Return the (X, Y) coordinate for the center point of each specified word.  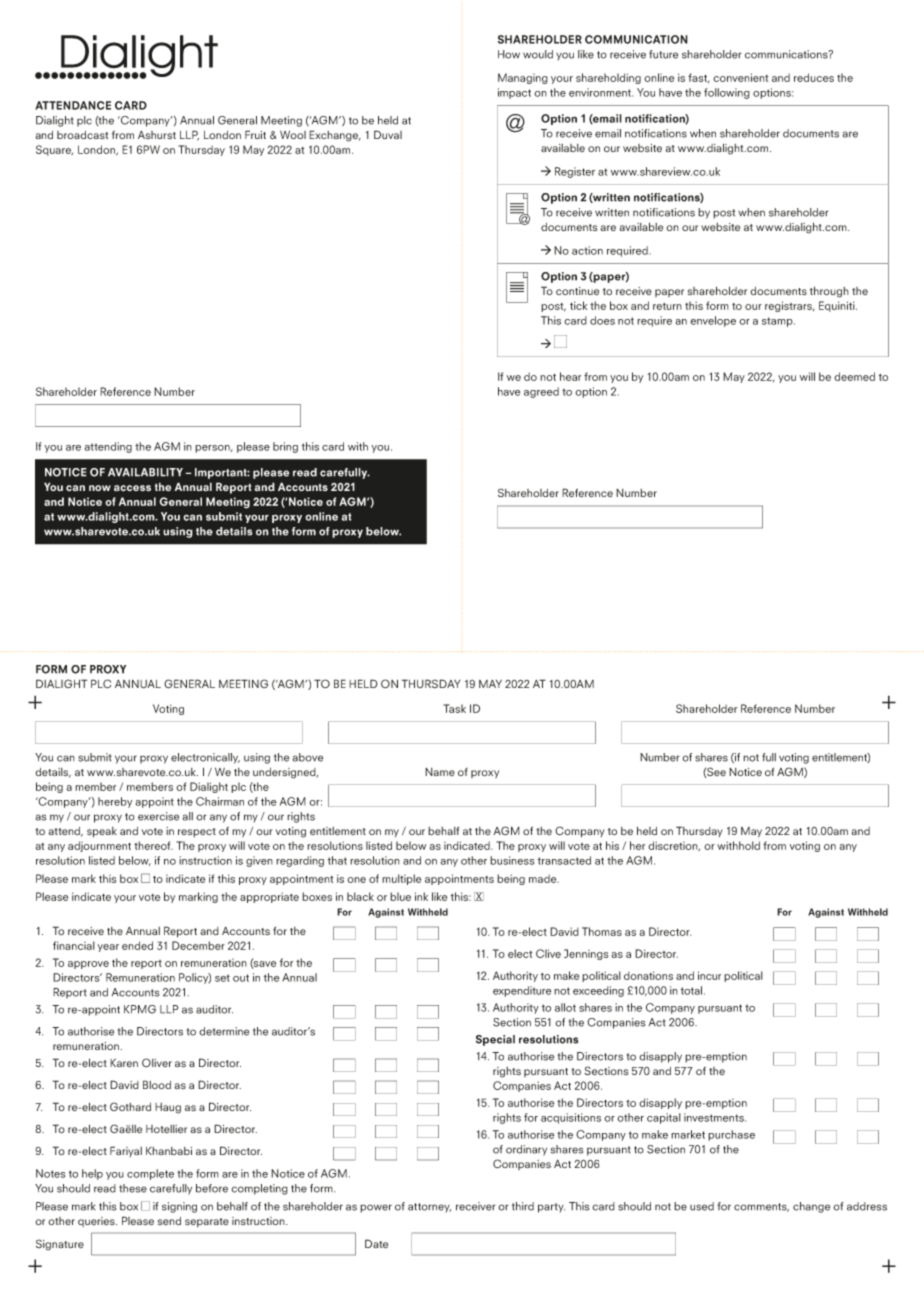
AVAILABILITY (145, 472)
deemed (854, 376)
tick (578, 305)
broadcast (82, 135)
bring (285, 447)
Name (440, 772)
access (132, 488)
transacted (564, 860)
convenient (740, 77)
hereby (115, 802)
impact (514, 93)
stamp (778, 322)
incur (709, 975)
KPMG (140, 1009)
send (169, 1221)
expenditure (522, 991)
